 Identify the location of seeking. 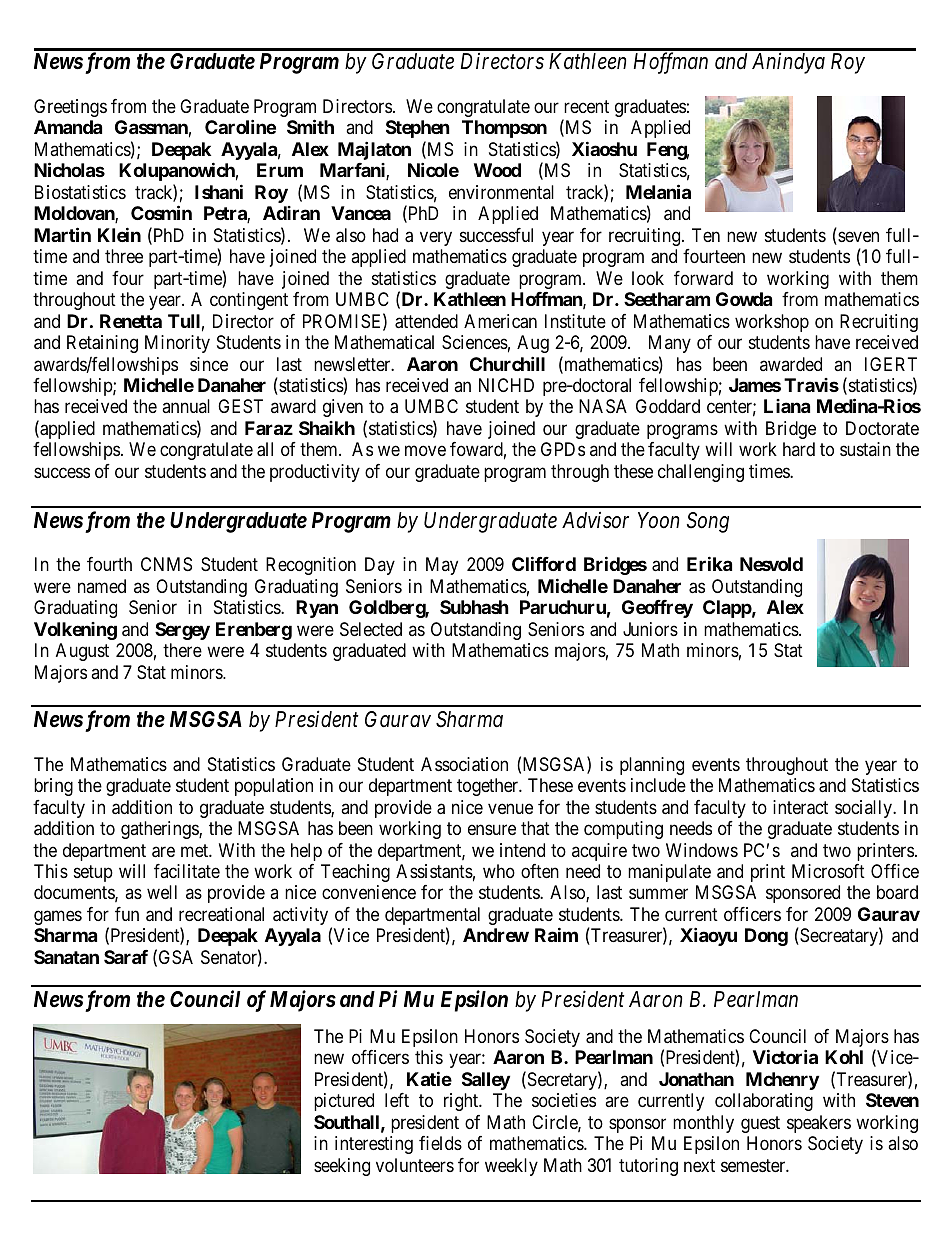
(342, 1167).
